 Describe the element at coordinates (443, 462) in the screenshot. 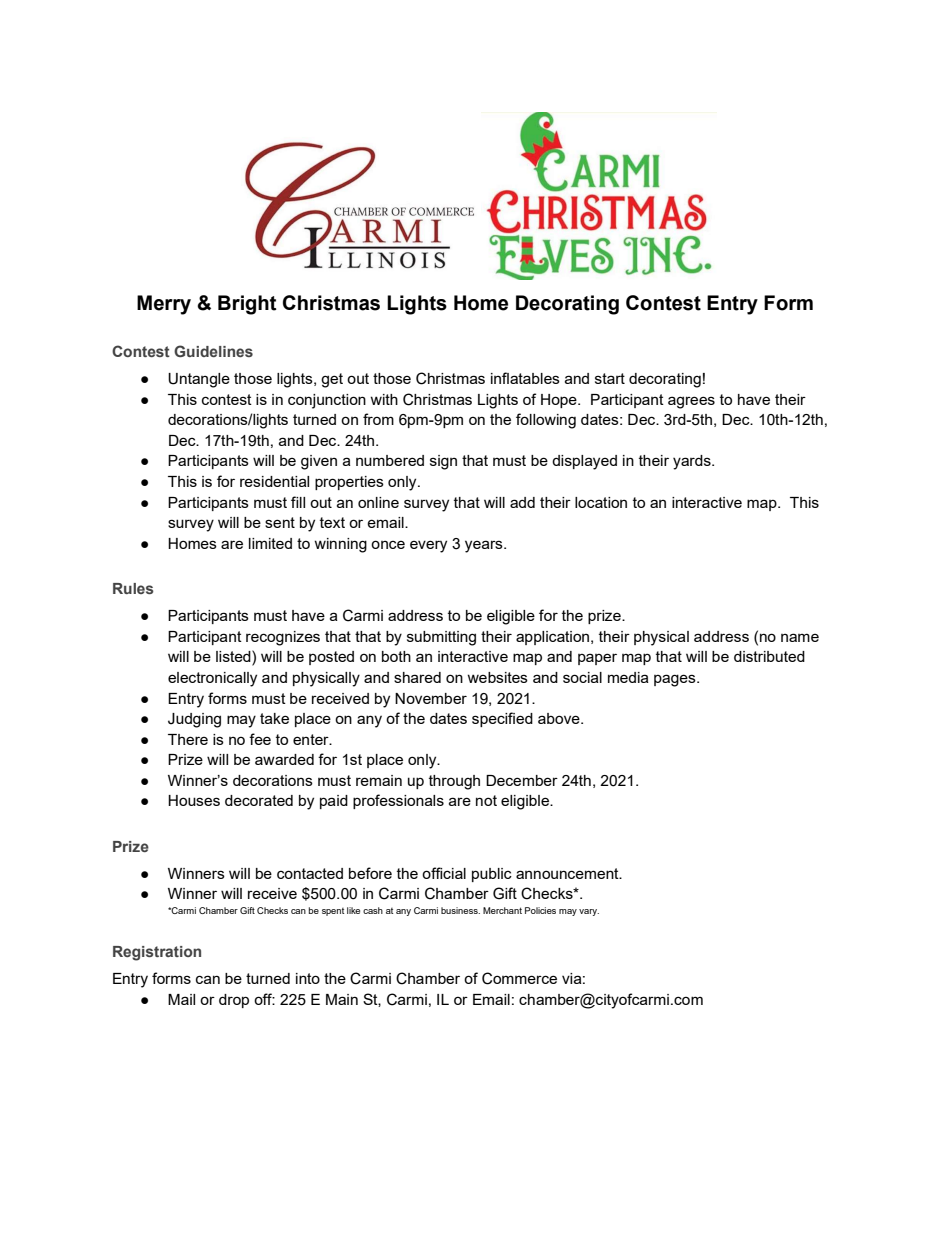

I see `sign` at that location.
